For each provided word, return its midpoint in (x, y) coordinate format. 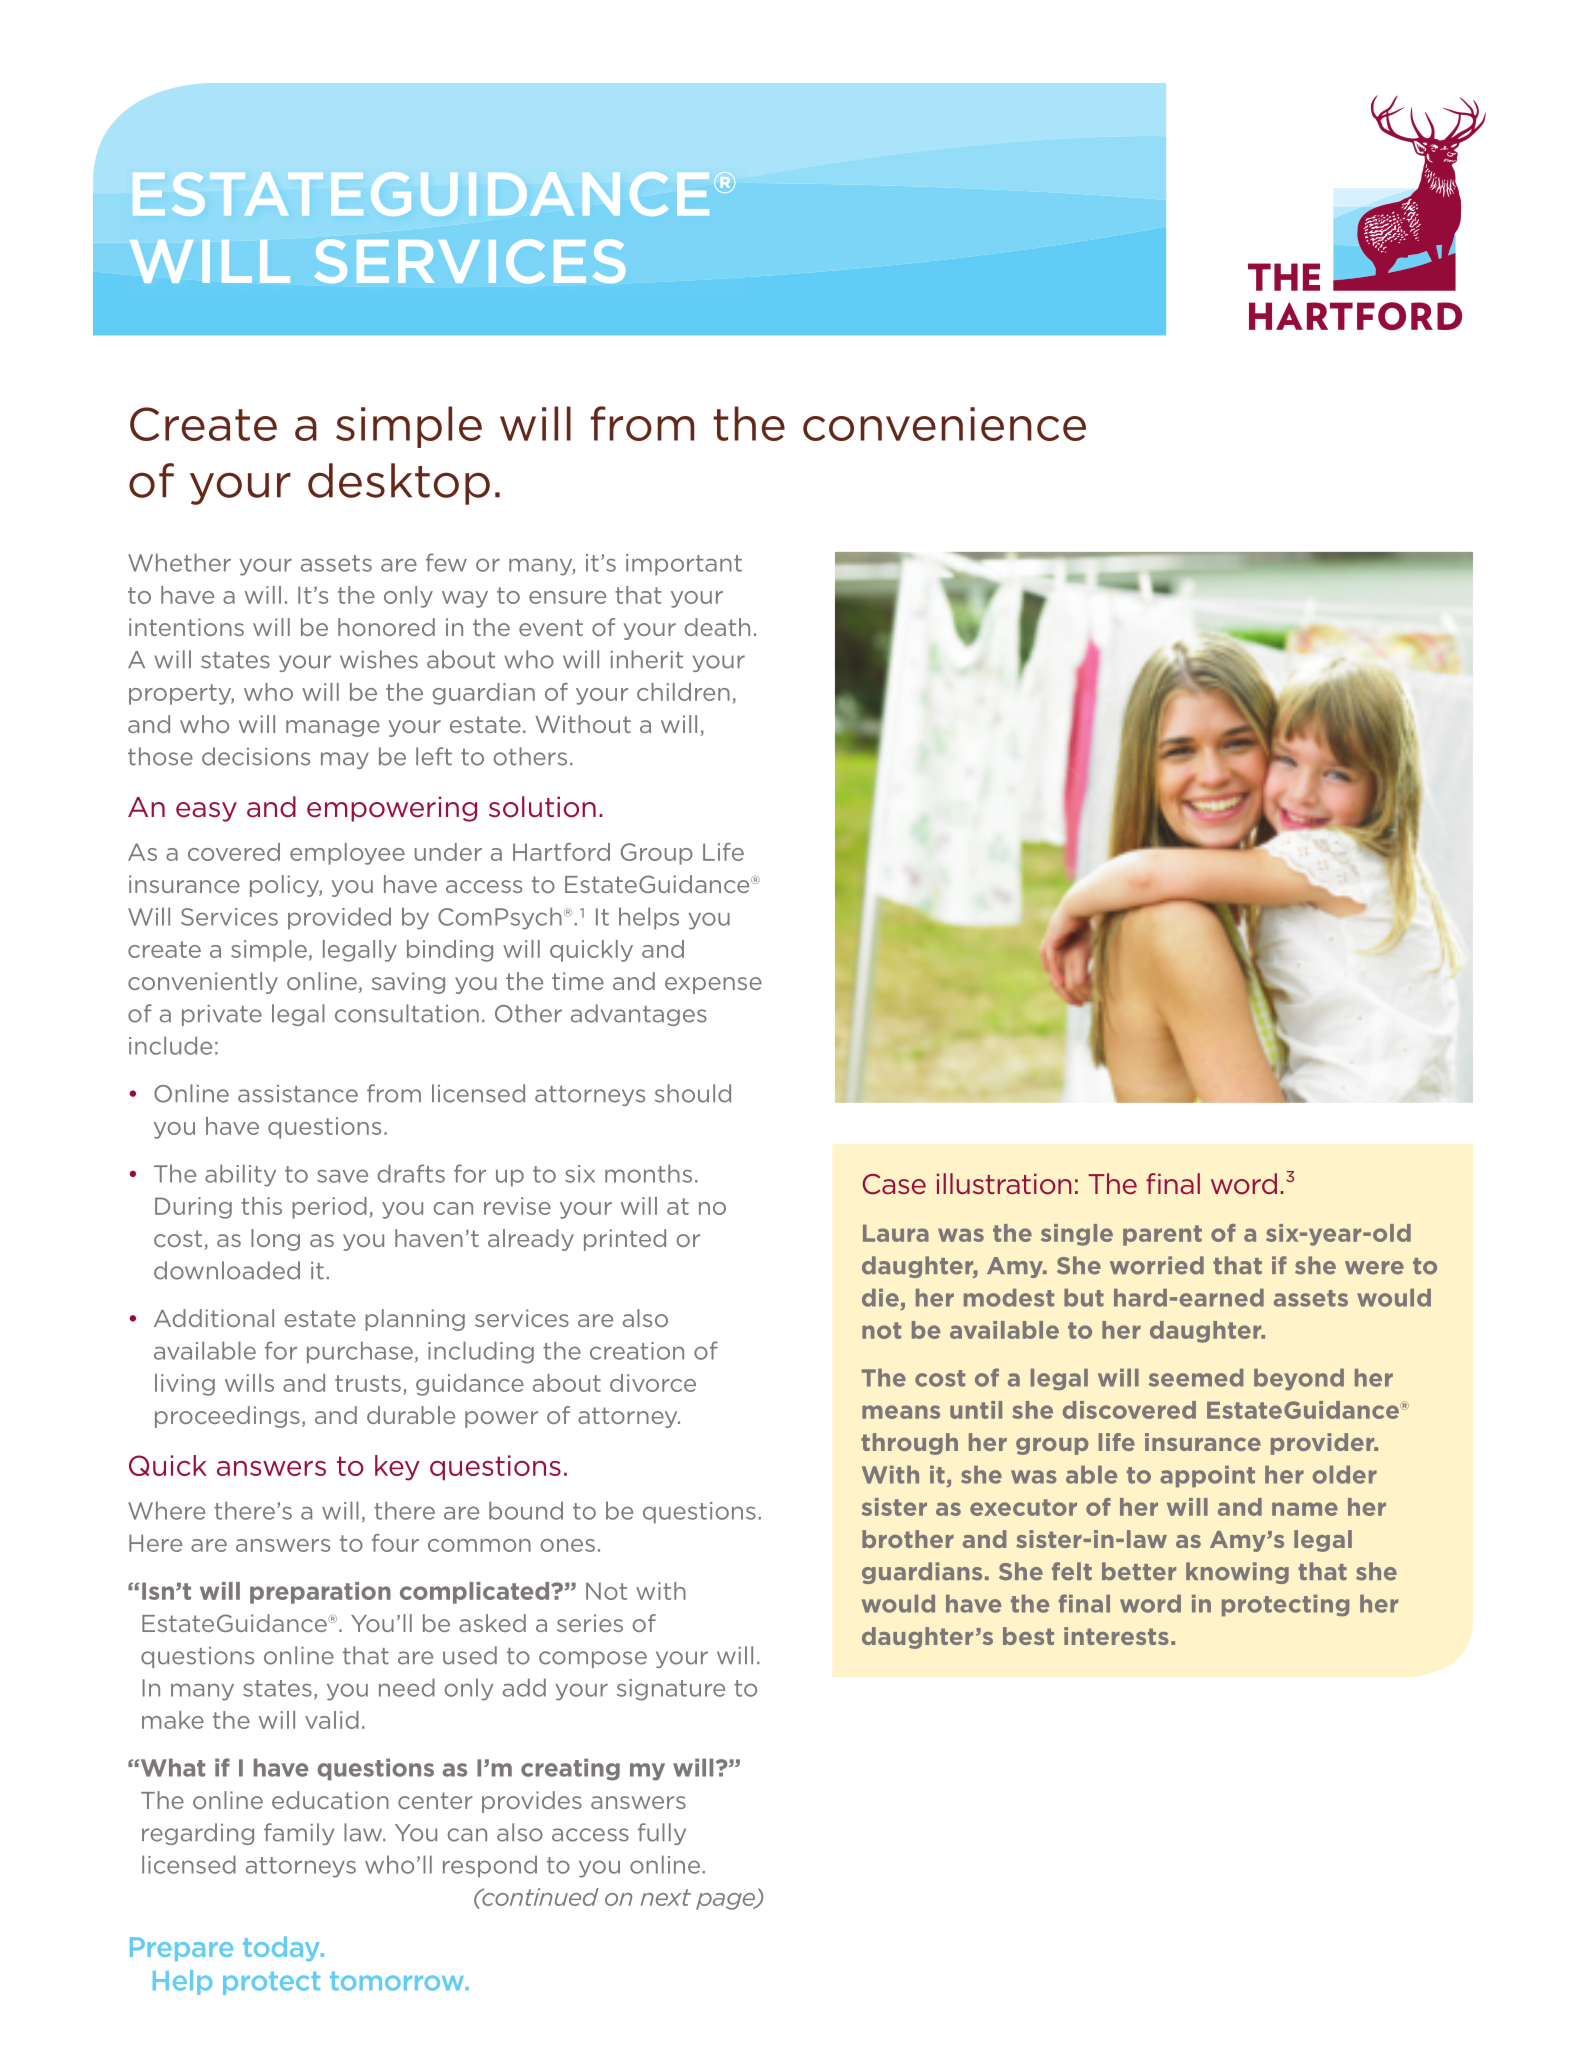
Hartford (561, 852)
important (684, 565)
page (726, 1901)
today (282, 1948)
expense (713, 985)
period (329, 1208)
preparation (320, 1593)
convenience (944, 424)
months (648, 1173)
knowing (1237, 1573)
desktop (399, 484)
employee (347, 854)
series (590, 1623)
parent (1162, 1235)
